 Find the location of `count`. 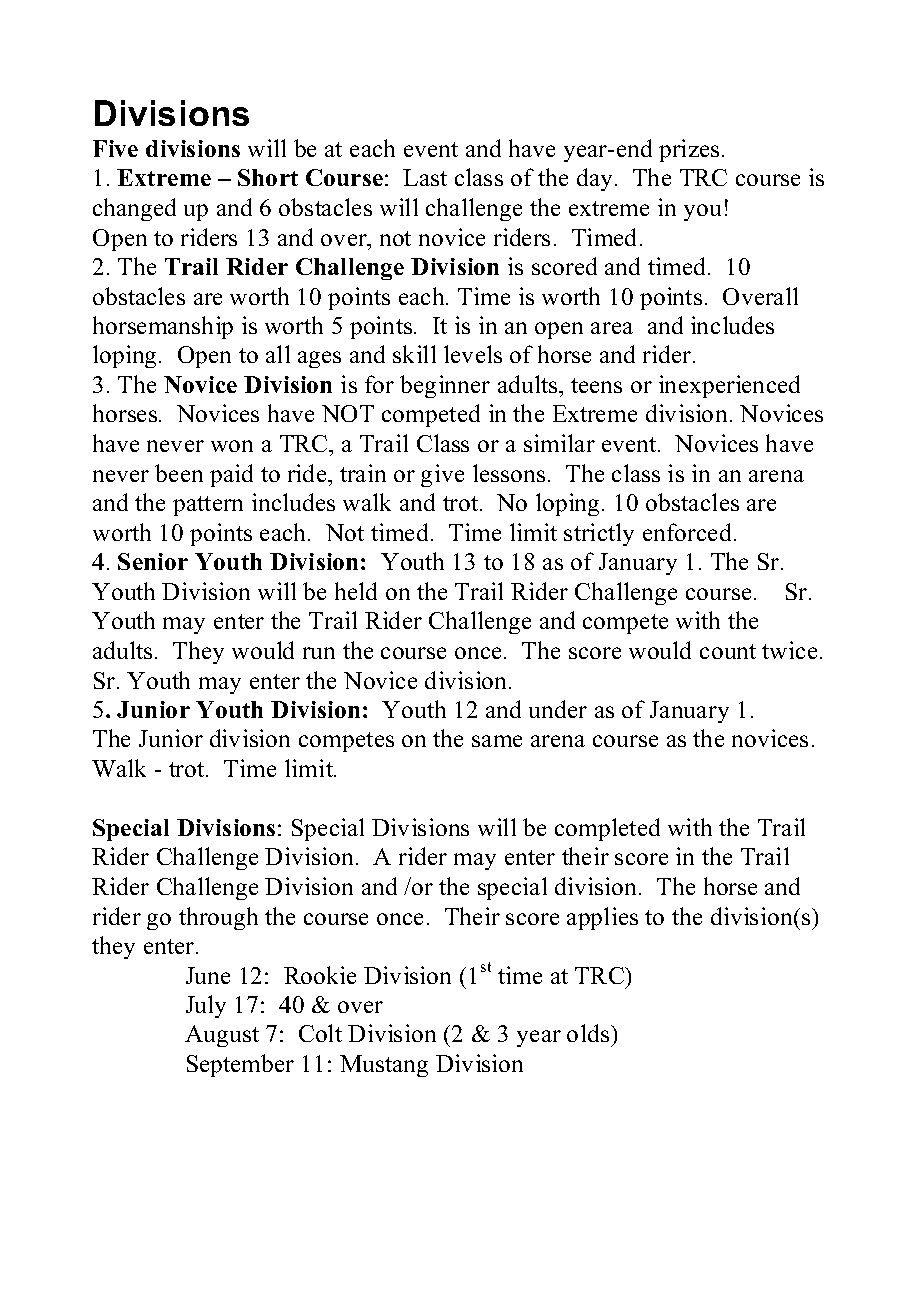

count is located at coordinates (728, 651).
